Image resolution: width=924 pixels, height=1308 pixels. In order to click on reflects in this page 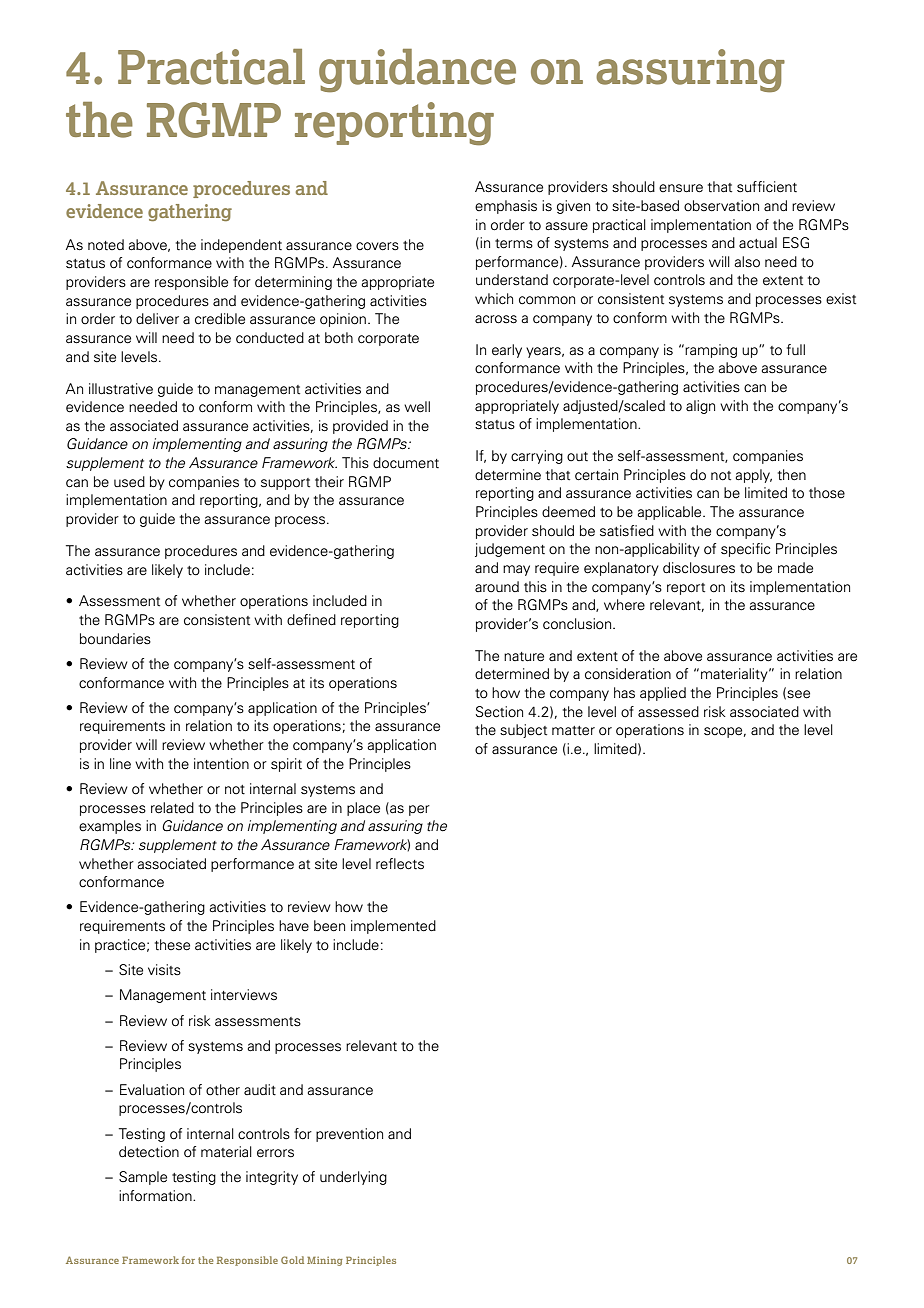, I will do `click(400, 864)`.
